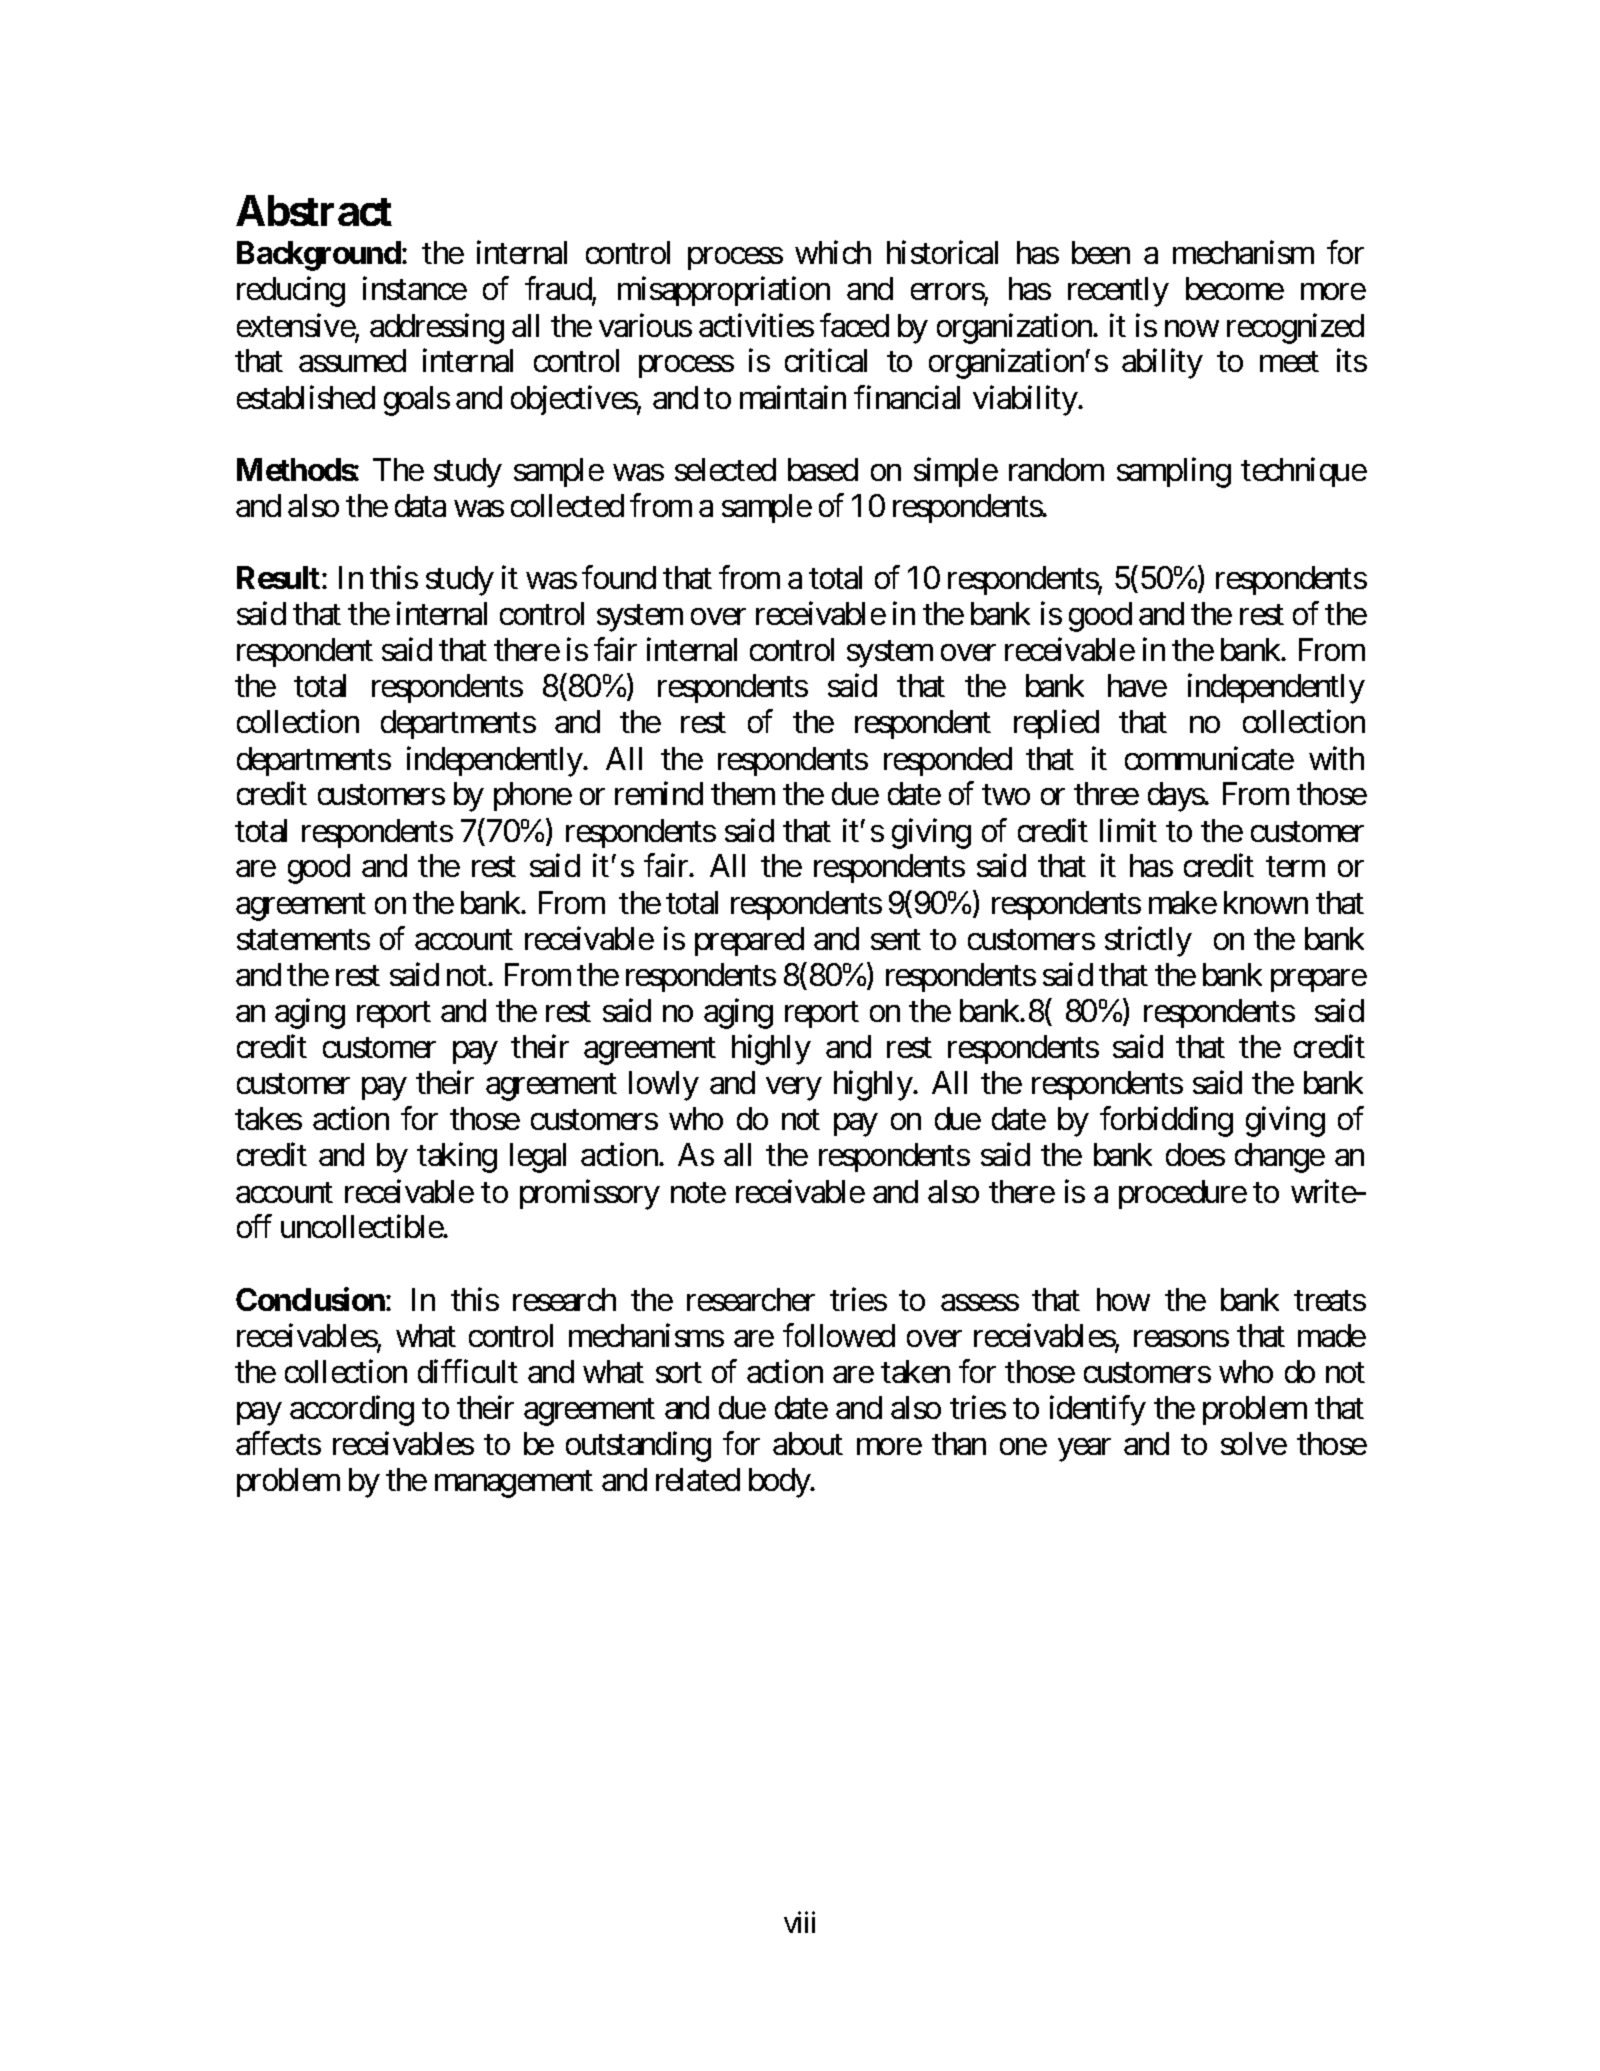  What do you see at coordinates (278, 577) in the image?
I see `Result` at bounding box center [278, 577].
